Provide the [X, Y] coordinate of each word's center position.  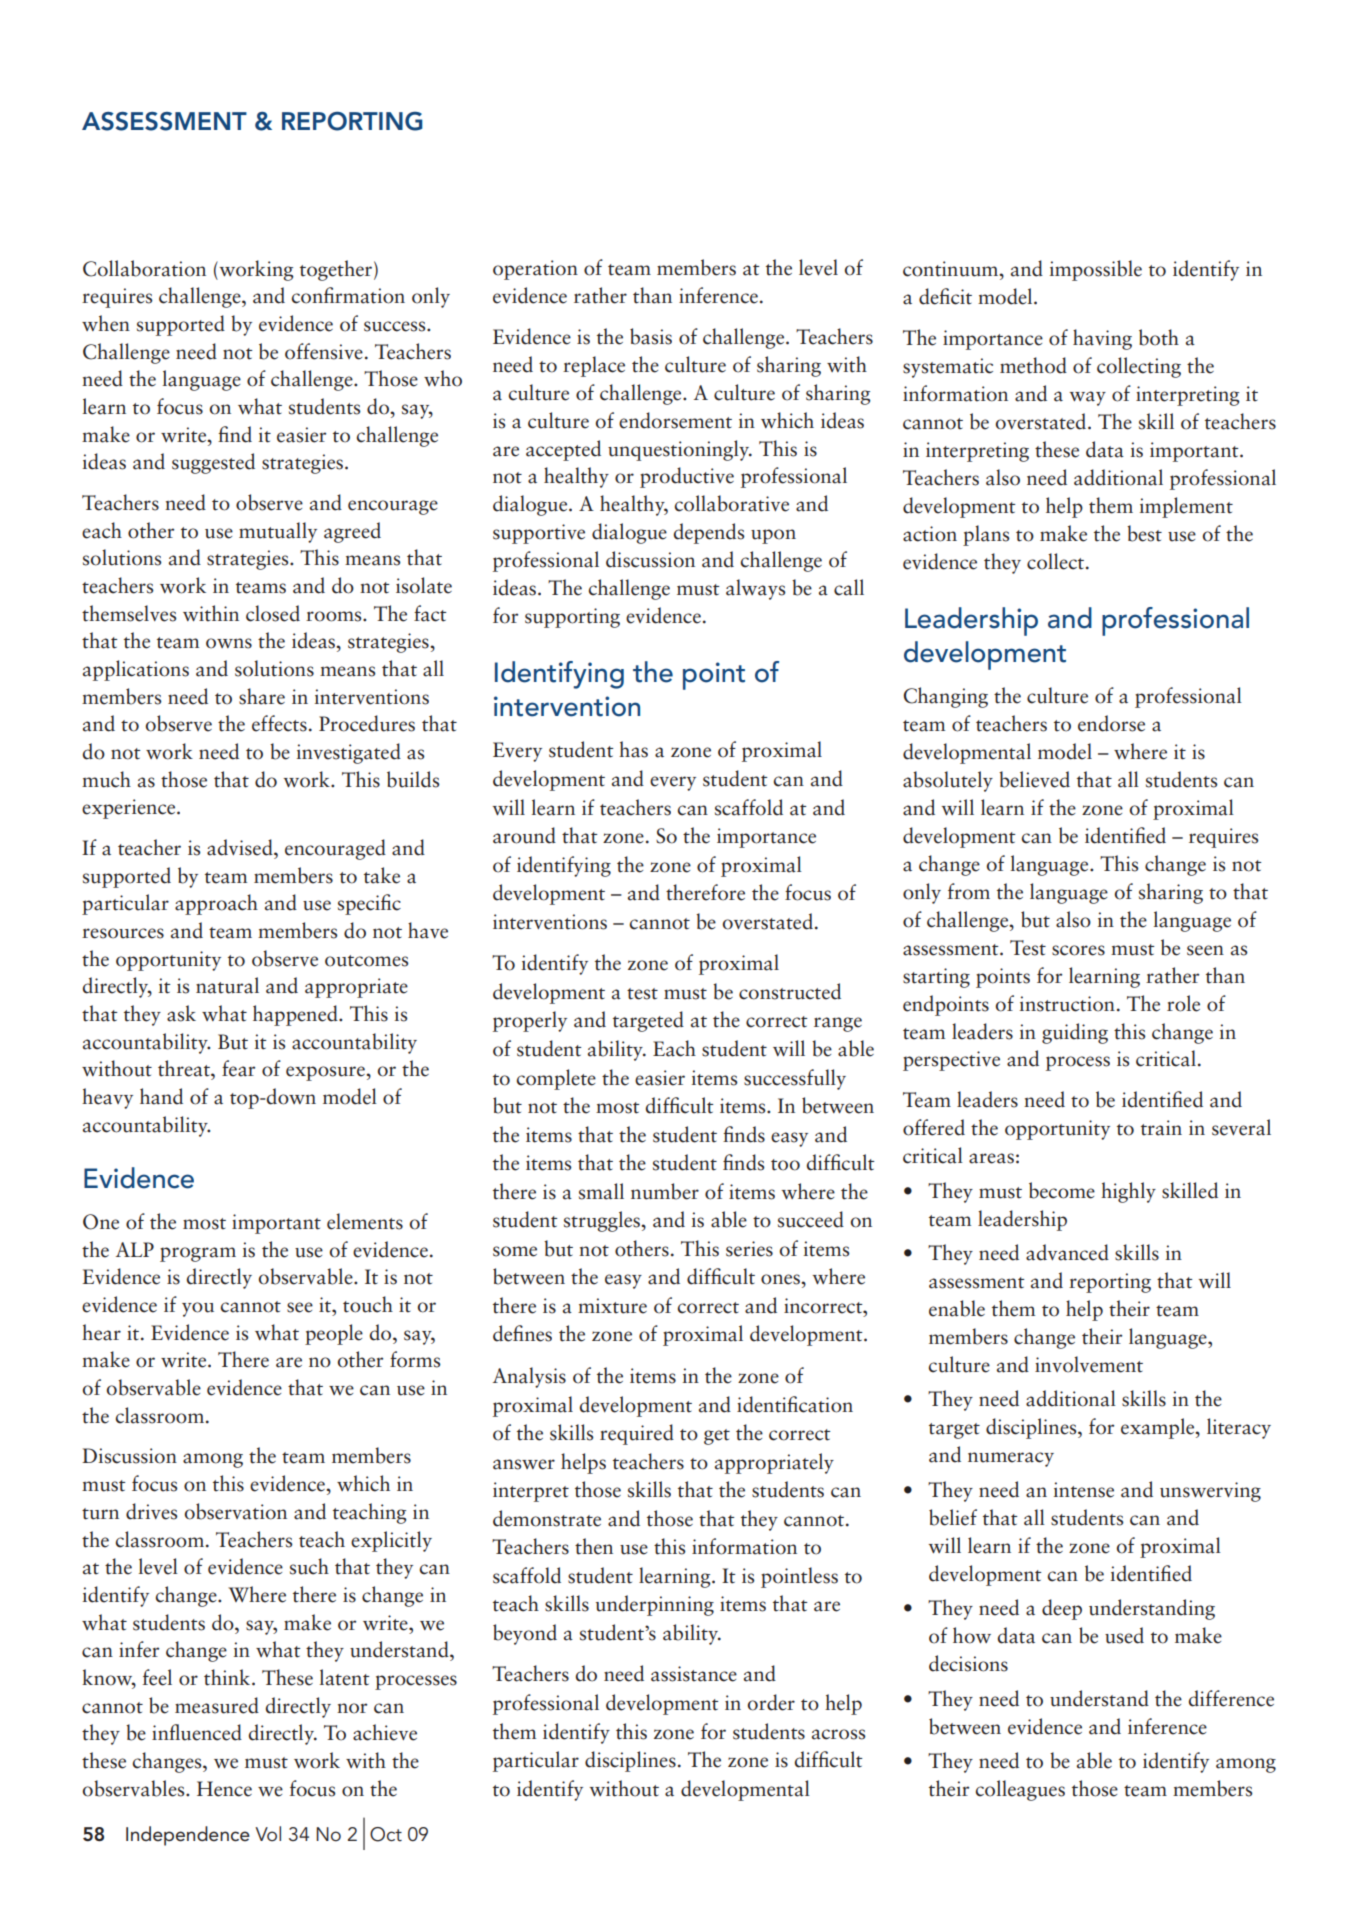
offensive [324, 351]
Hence [224, 1789]
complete [556, 1079]
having [1102, 339]
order [771, 1702]
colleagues [1020, 1790]
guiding [1075, 1033]
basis [651, 336]
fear [238, 1068]
